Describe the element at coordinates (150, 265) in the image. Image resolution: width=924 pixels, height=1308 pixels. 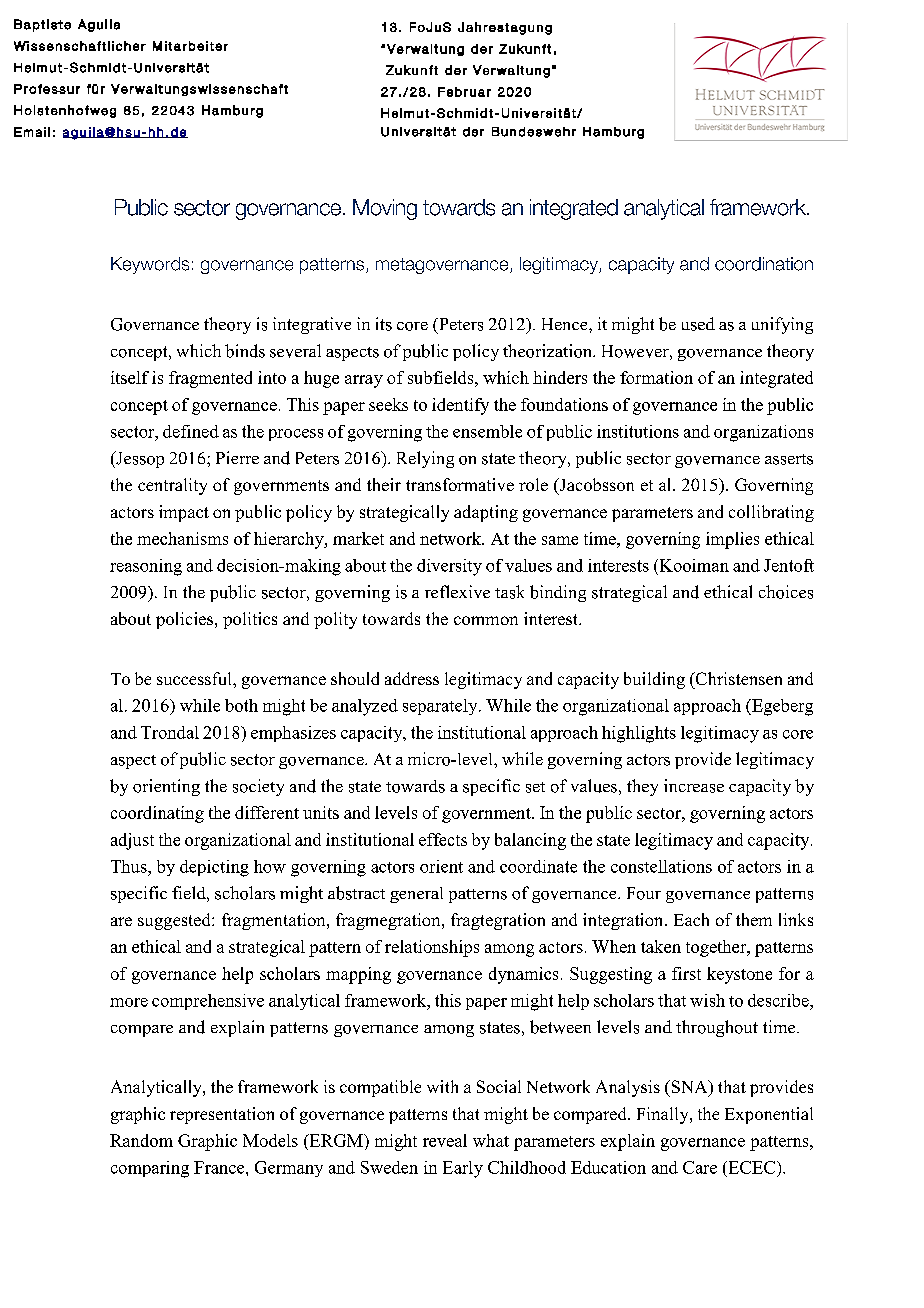
I see `Keywords` at that location.
